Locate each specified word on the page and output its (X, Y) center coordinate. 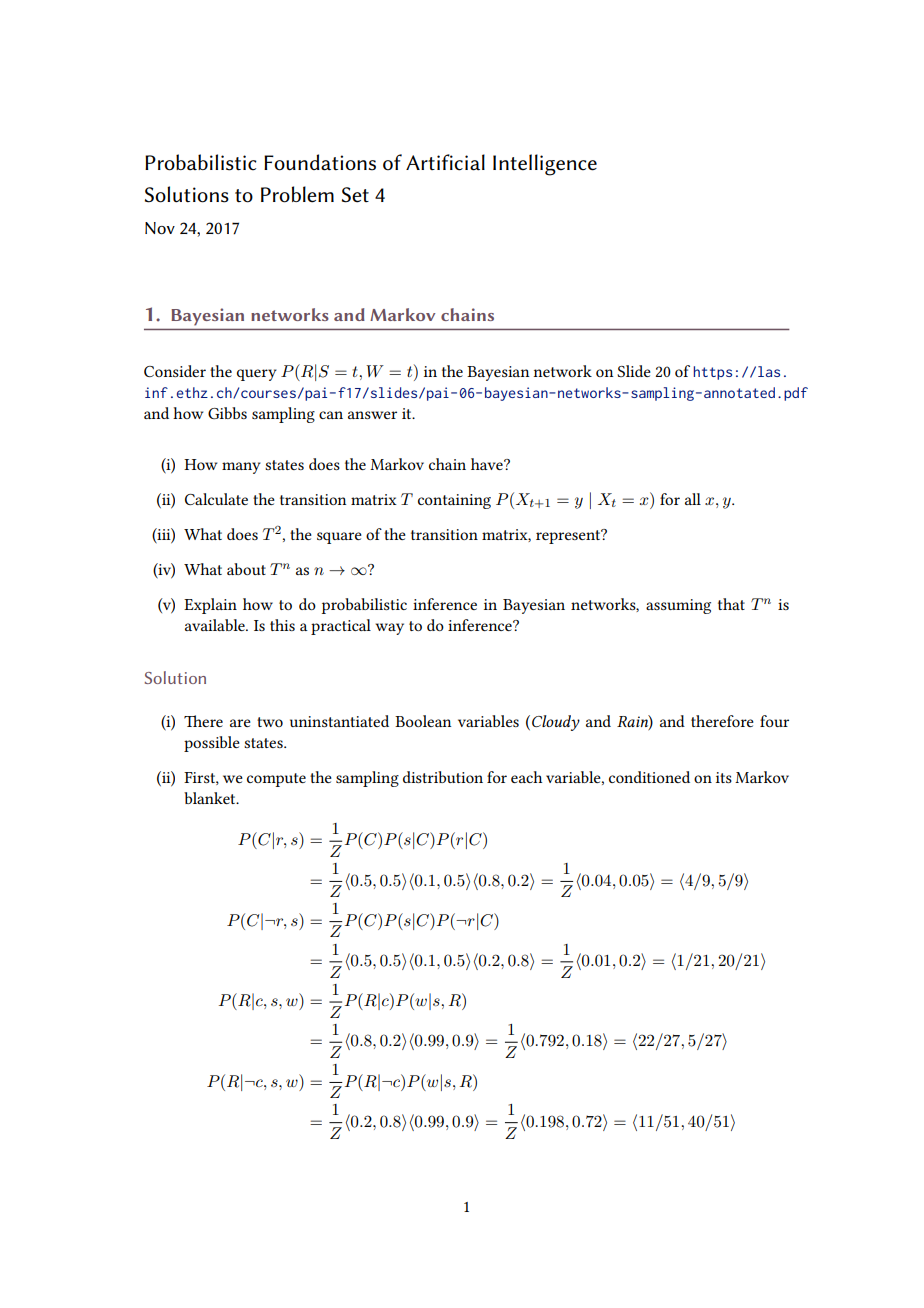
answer (372, 415)
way (389, 629)
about (246, 569)
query (257, 375)
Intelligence (545, 165)
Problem (297, 194)
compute (276, 780)
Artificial (445, 162)
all (693, 499)
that (731, 604)
